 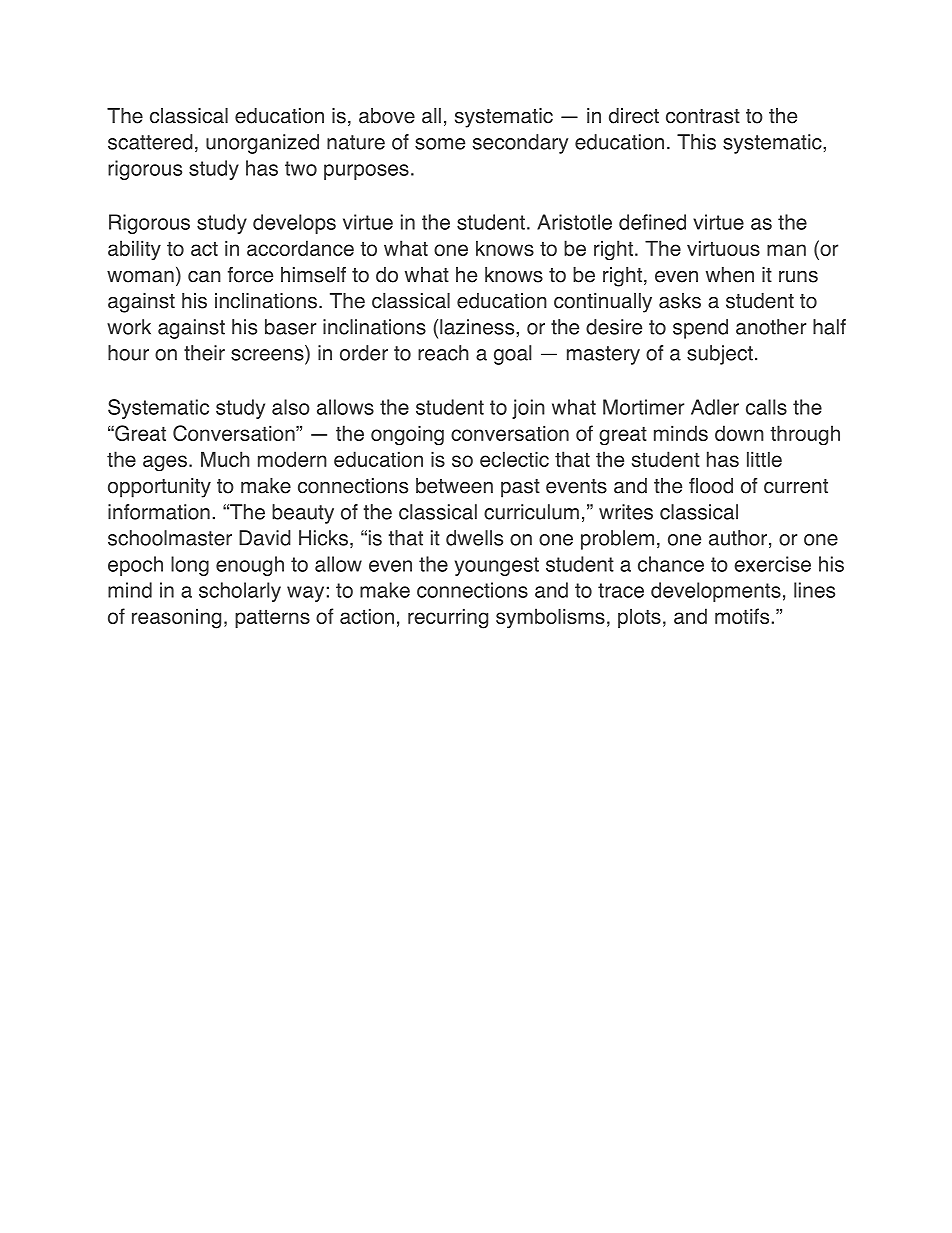 What do you see at coordinates (771, 327) in the page?
I see `another` at bounding box center [771, 327].
